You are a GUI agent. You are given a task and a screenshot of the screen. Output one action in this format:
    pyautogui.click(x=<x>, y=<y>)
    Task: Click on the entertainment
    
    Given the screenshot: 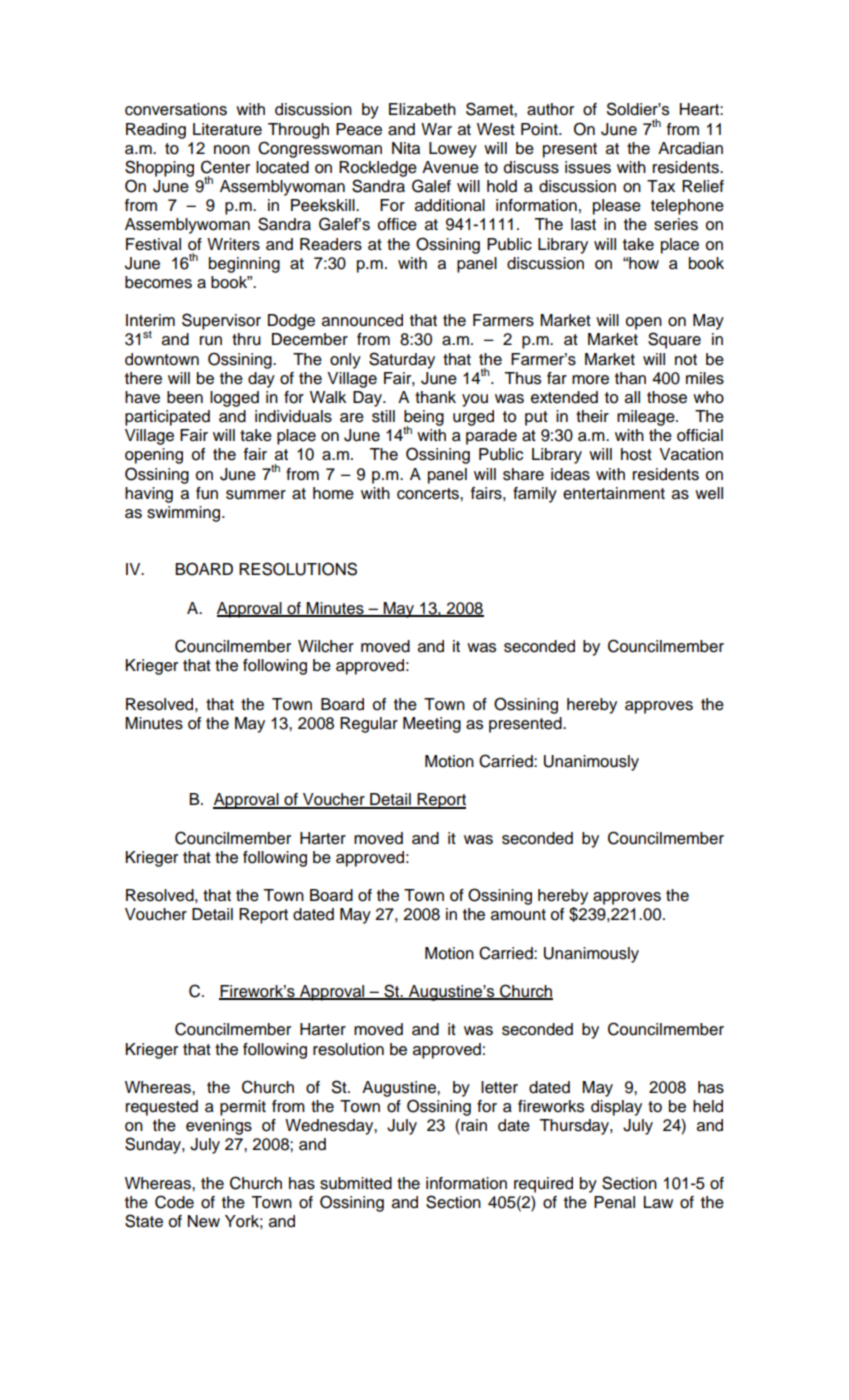 What is the action you would take?
    pyautogui.click(x=614, y=493)
